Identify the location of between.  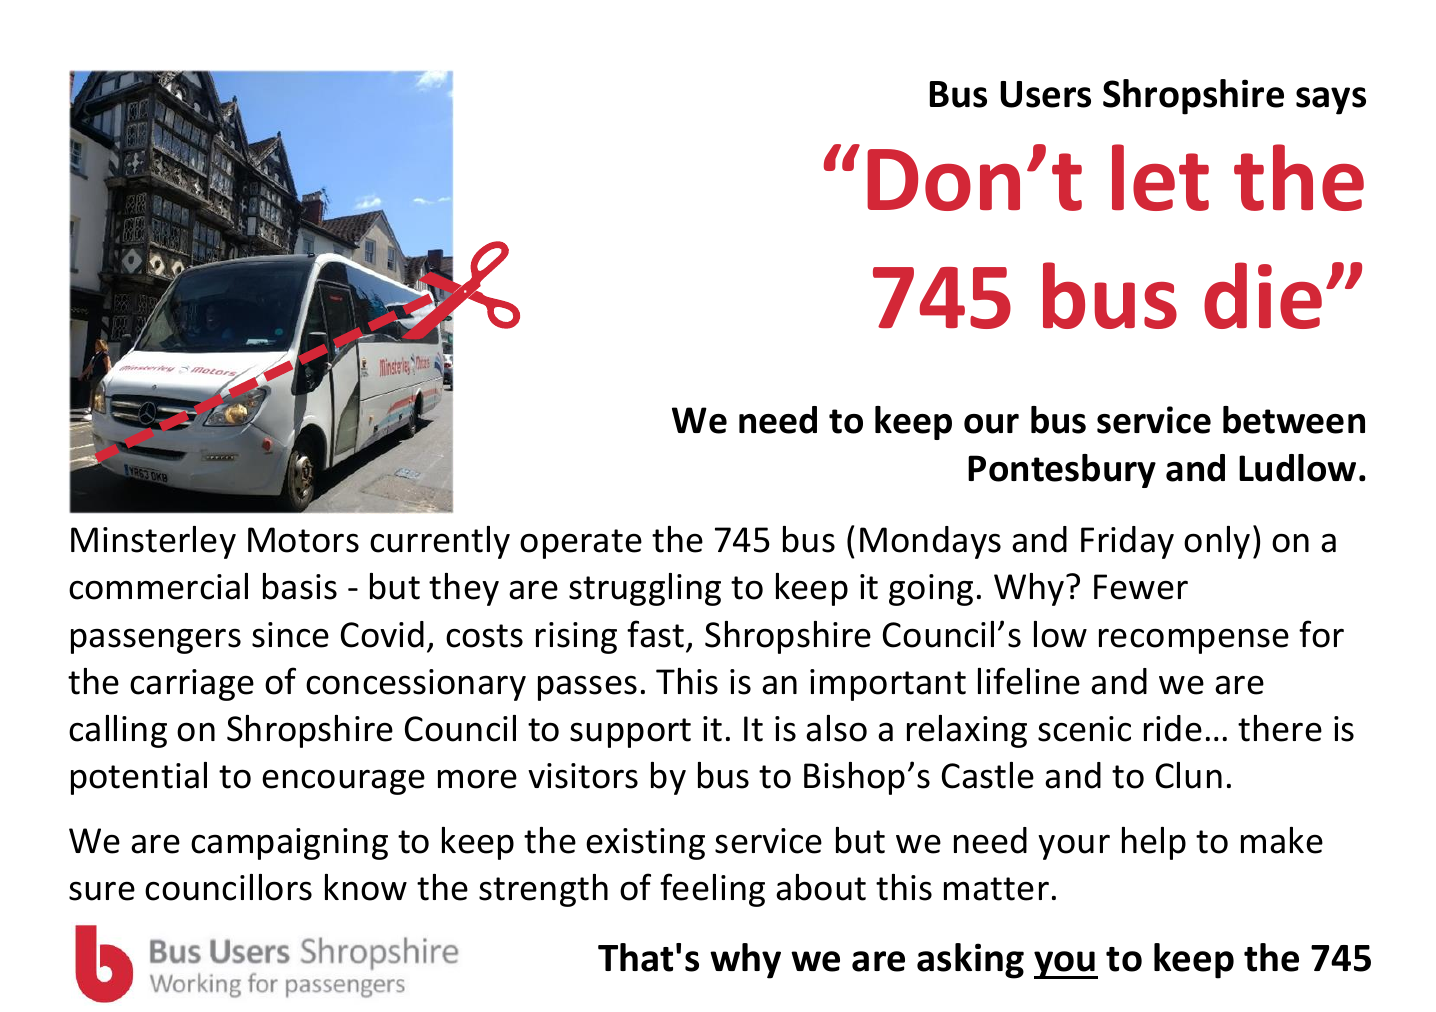
(1294, 420).
